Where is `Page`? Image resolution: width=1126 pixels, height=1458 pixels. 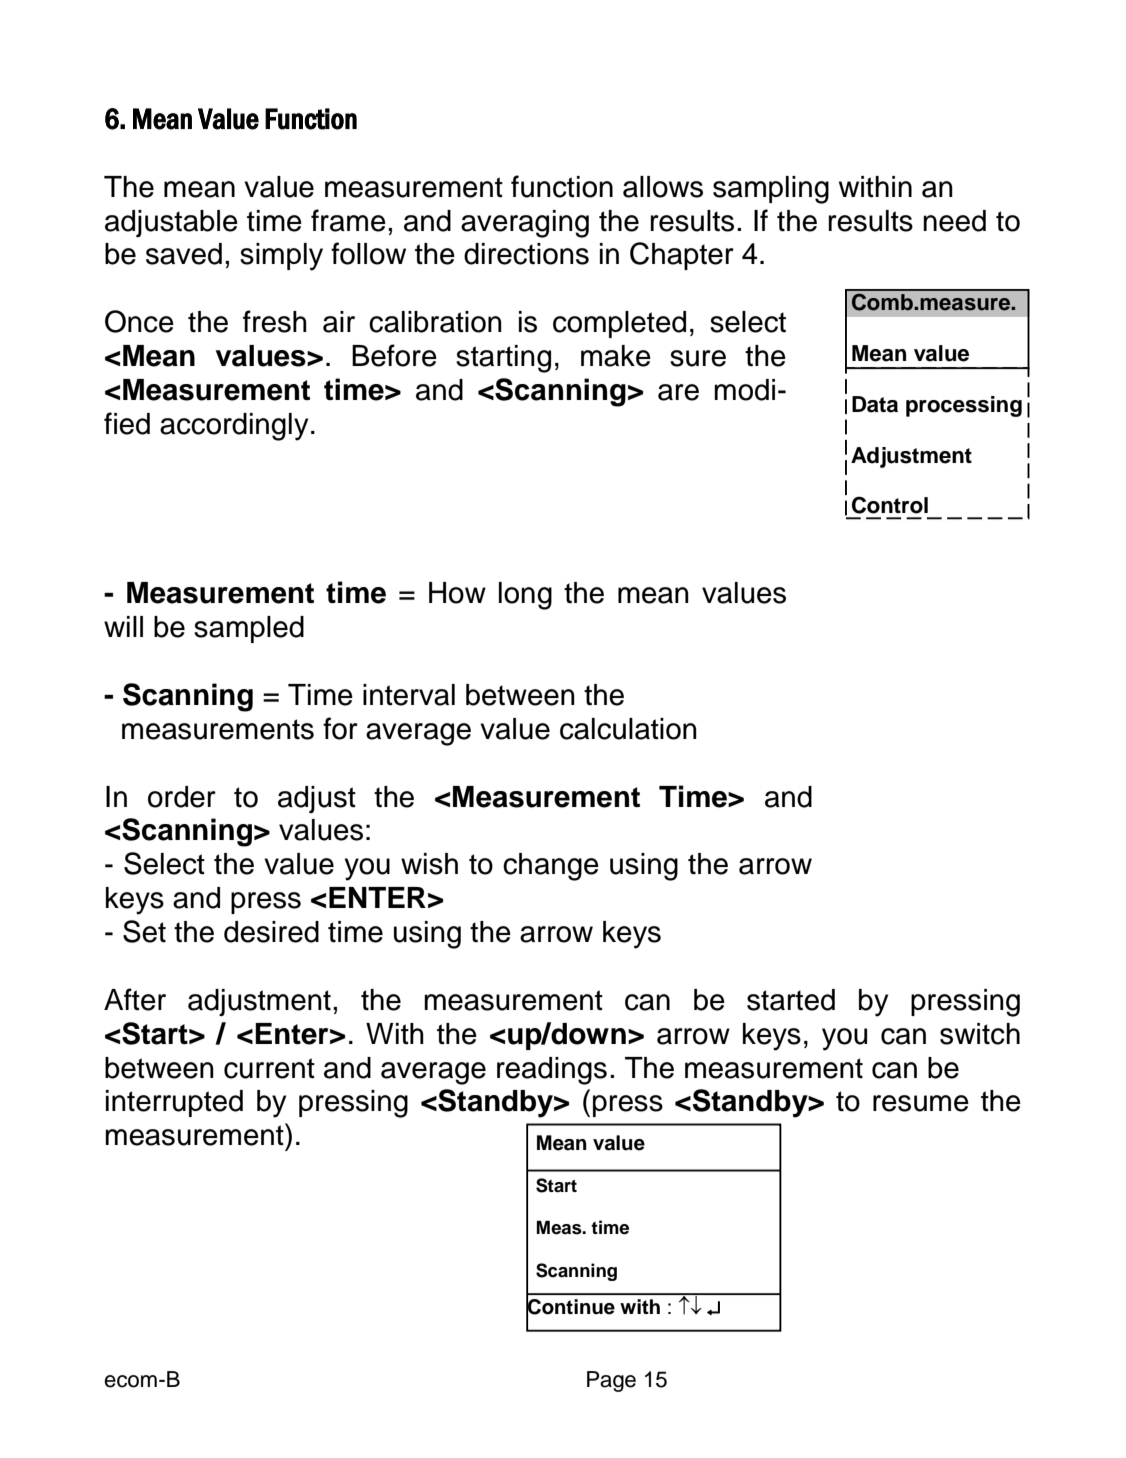
Page is located at coordinates (611, 1381).
